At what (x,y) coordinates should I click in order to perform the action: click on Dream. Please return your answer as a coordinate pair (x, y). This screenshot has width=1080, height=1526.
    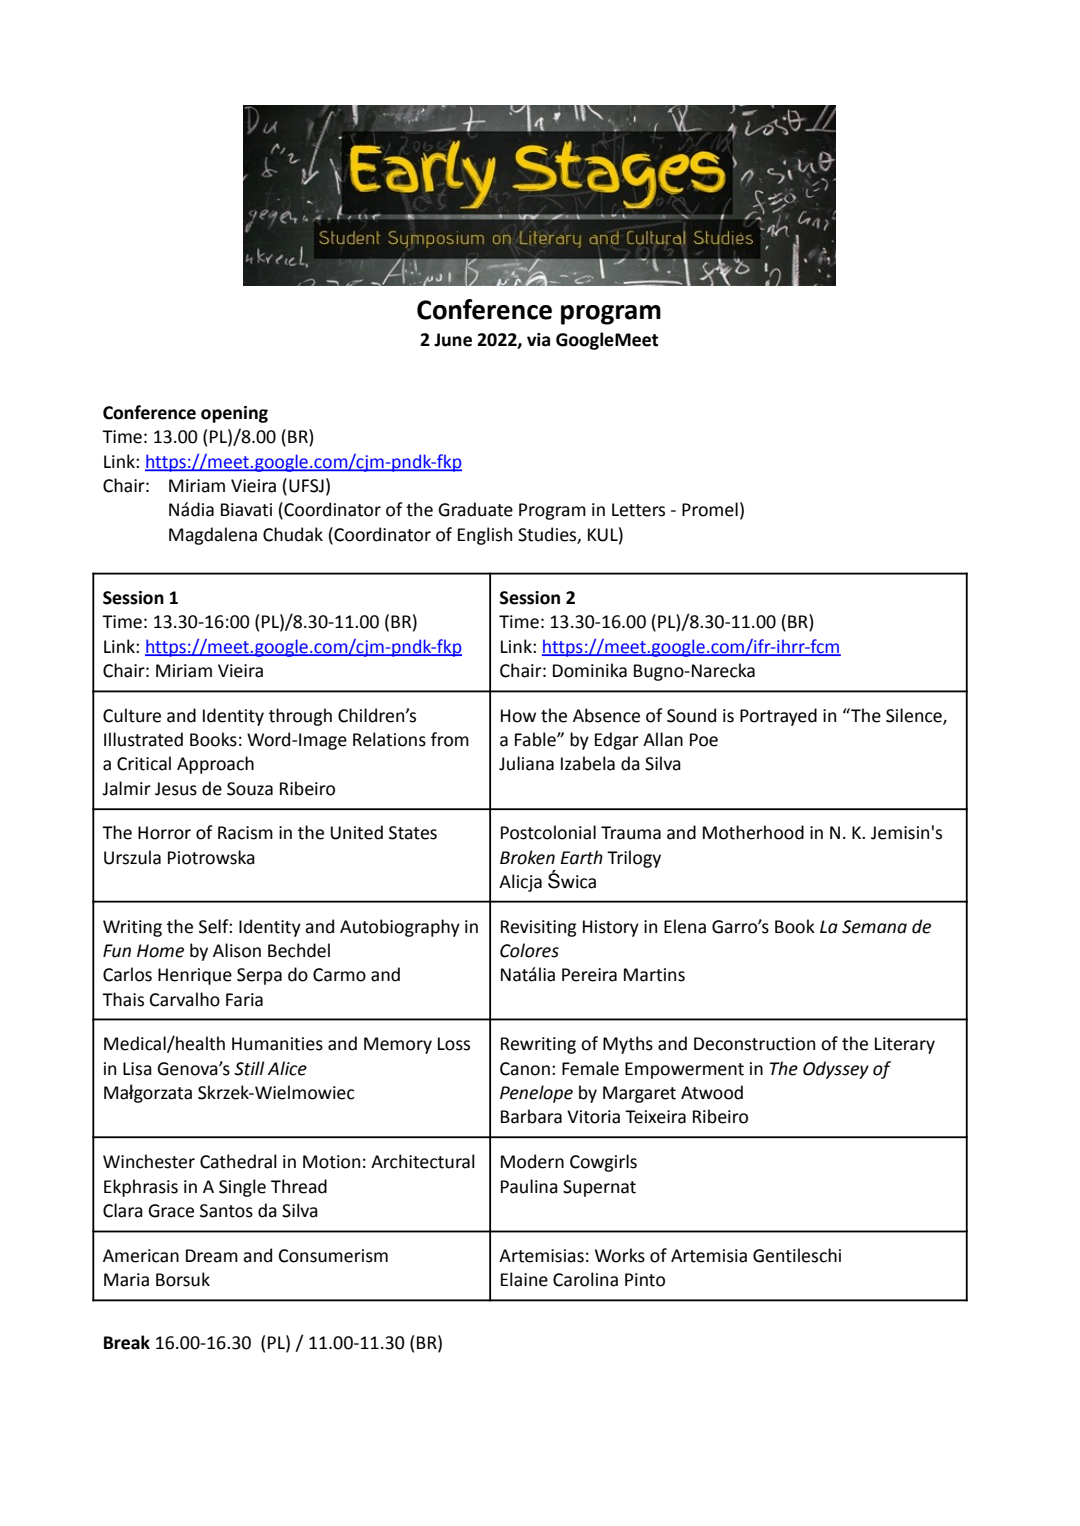
    Looking at the image, I should click on (212, 1256).
